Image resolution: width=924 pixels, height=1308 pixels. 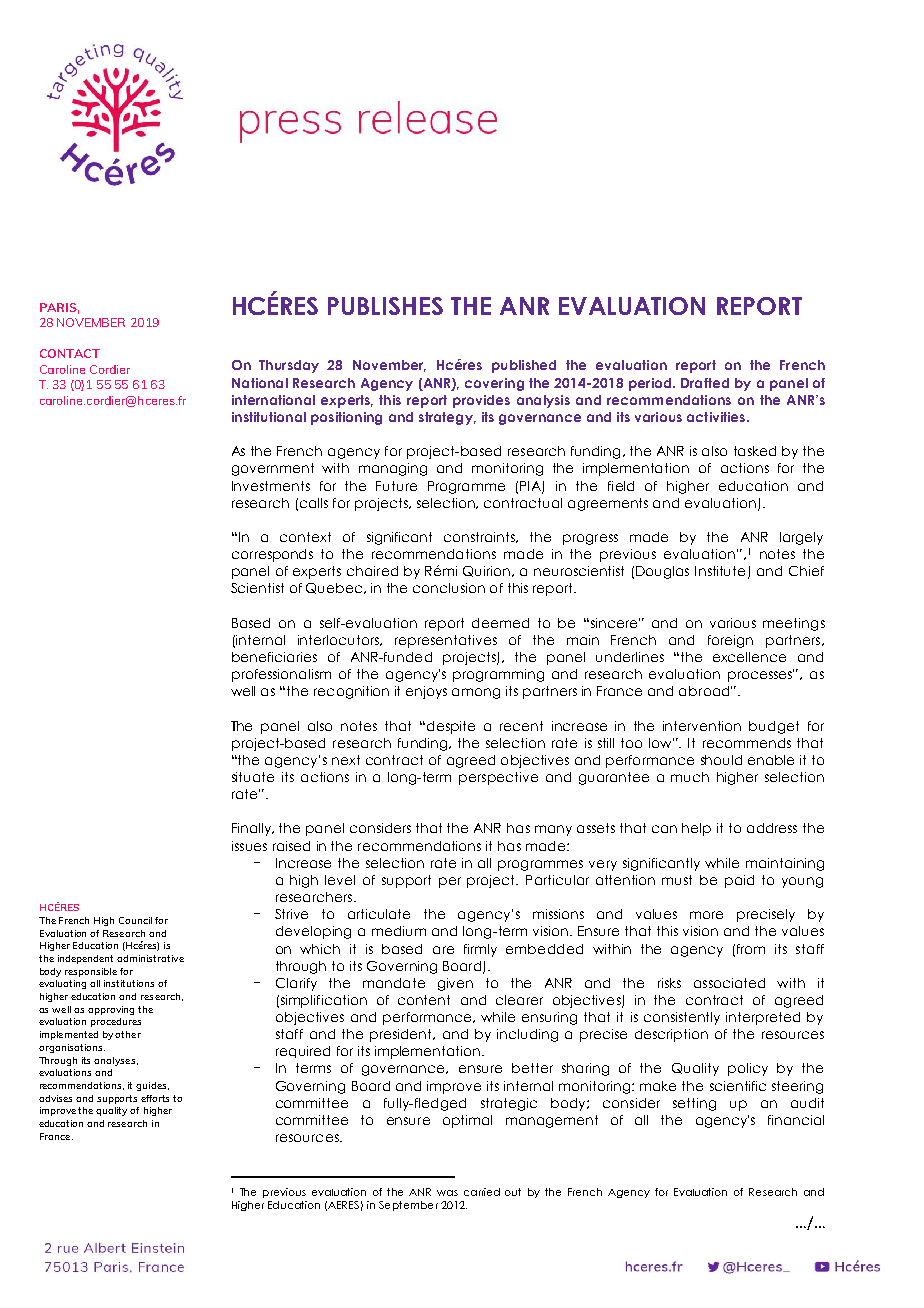 I want to click on efforts, so click(x=155, y=1098).
